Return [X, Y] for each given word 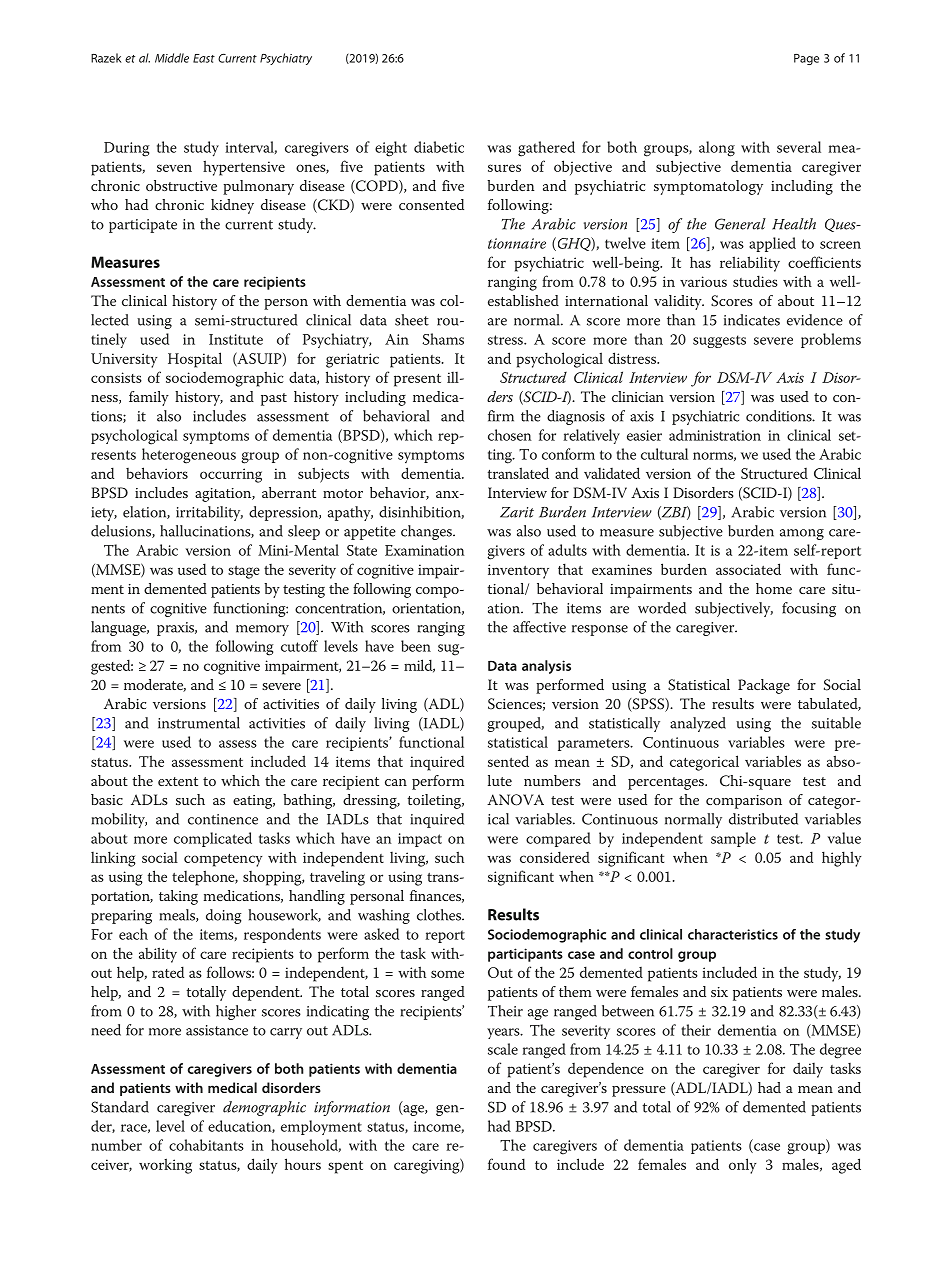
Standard [120, 1107]
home [774, 588]
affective [539, 627]
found [506, 1164]
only [742, 1166]
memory [262, 630]
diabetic [439, 147]
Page [806, 59]
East [204, 58]
